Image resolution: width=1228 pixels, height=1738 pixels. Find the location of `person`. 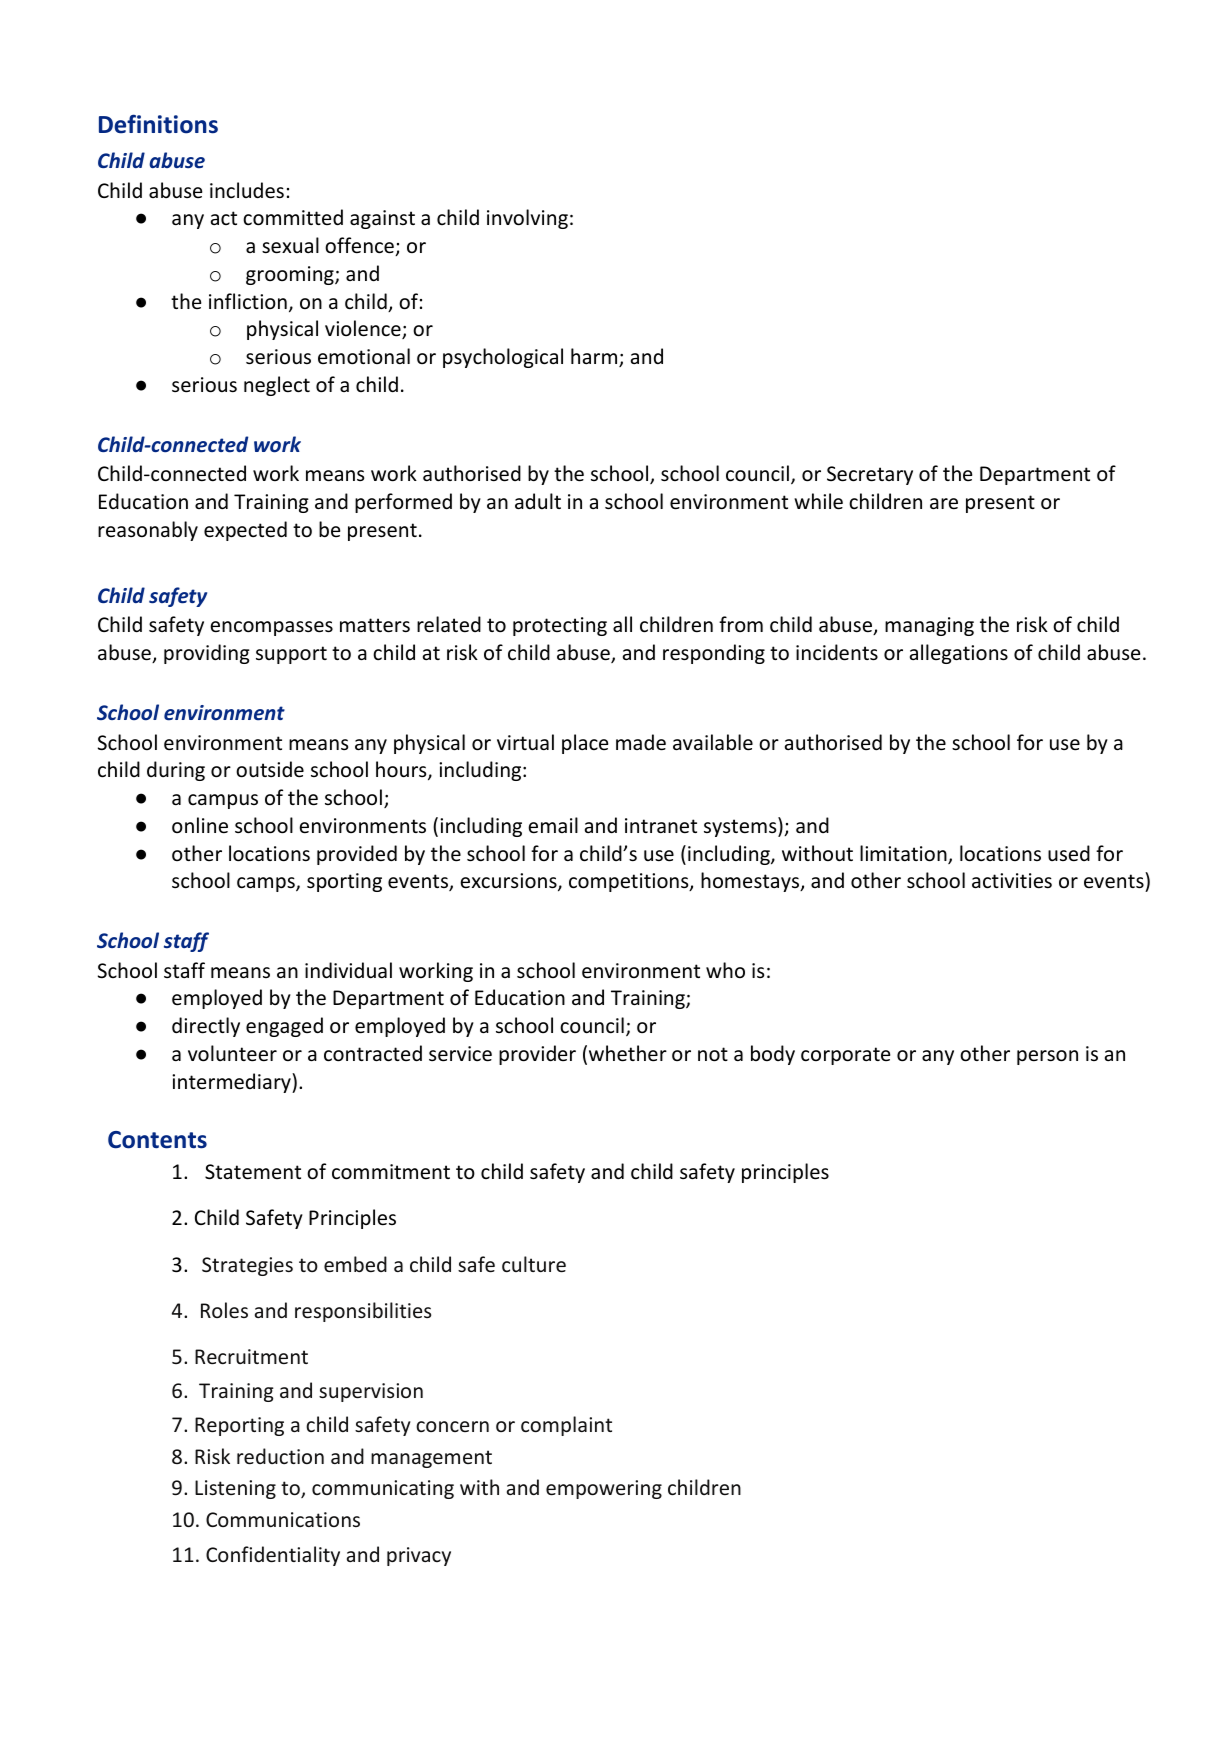

person is located at coordinates (1047, 1057).
